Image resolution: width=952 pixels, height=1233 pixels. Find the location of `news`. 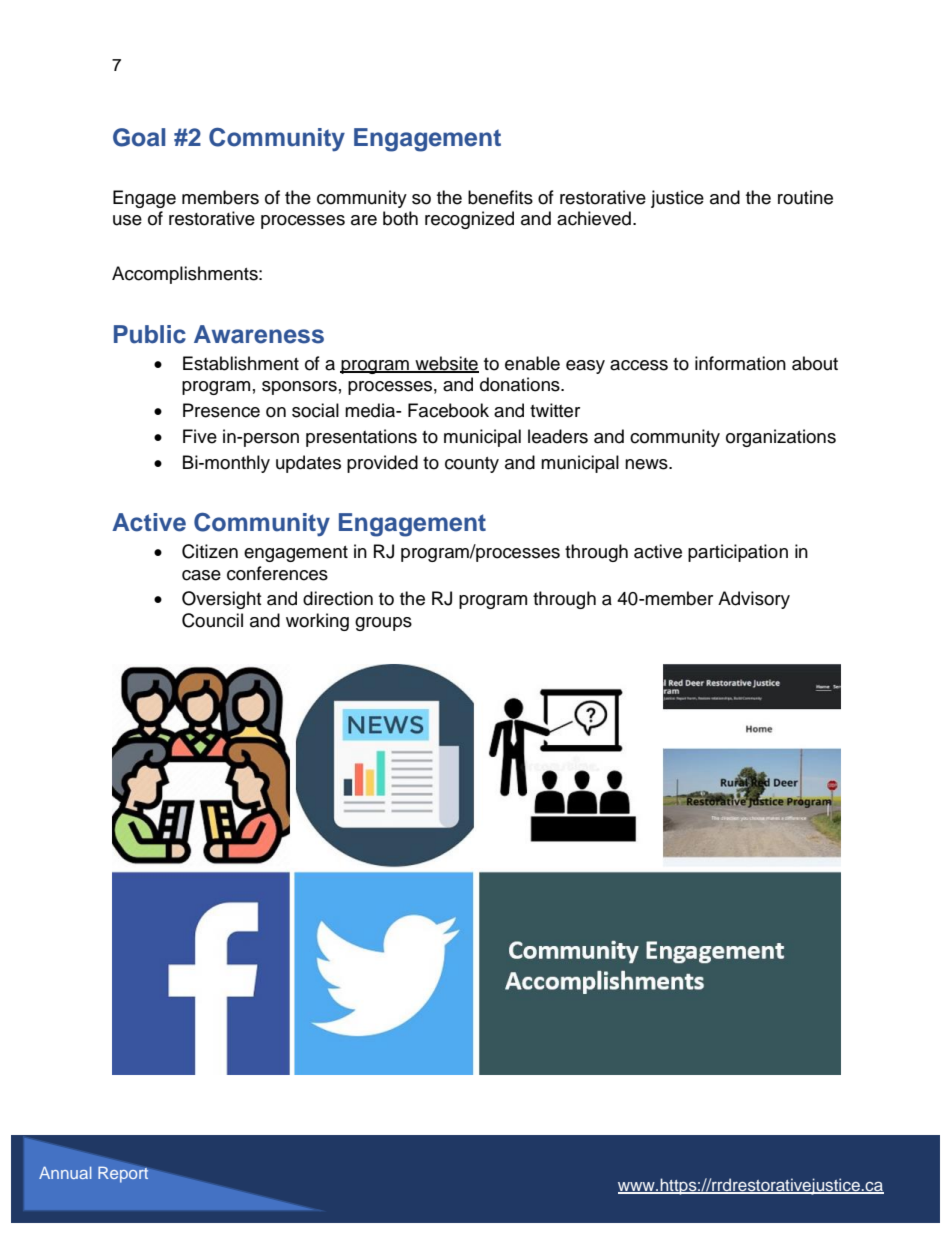

news is located at coordinates (647, 464).
